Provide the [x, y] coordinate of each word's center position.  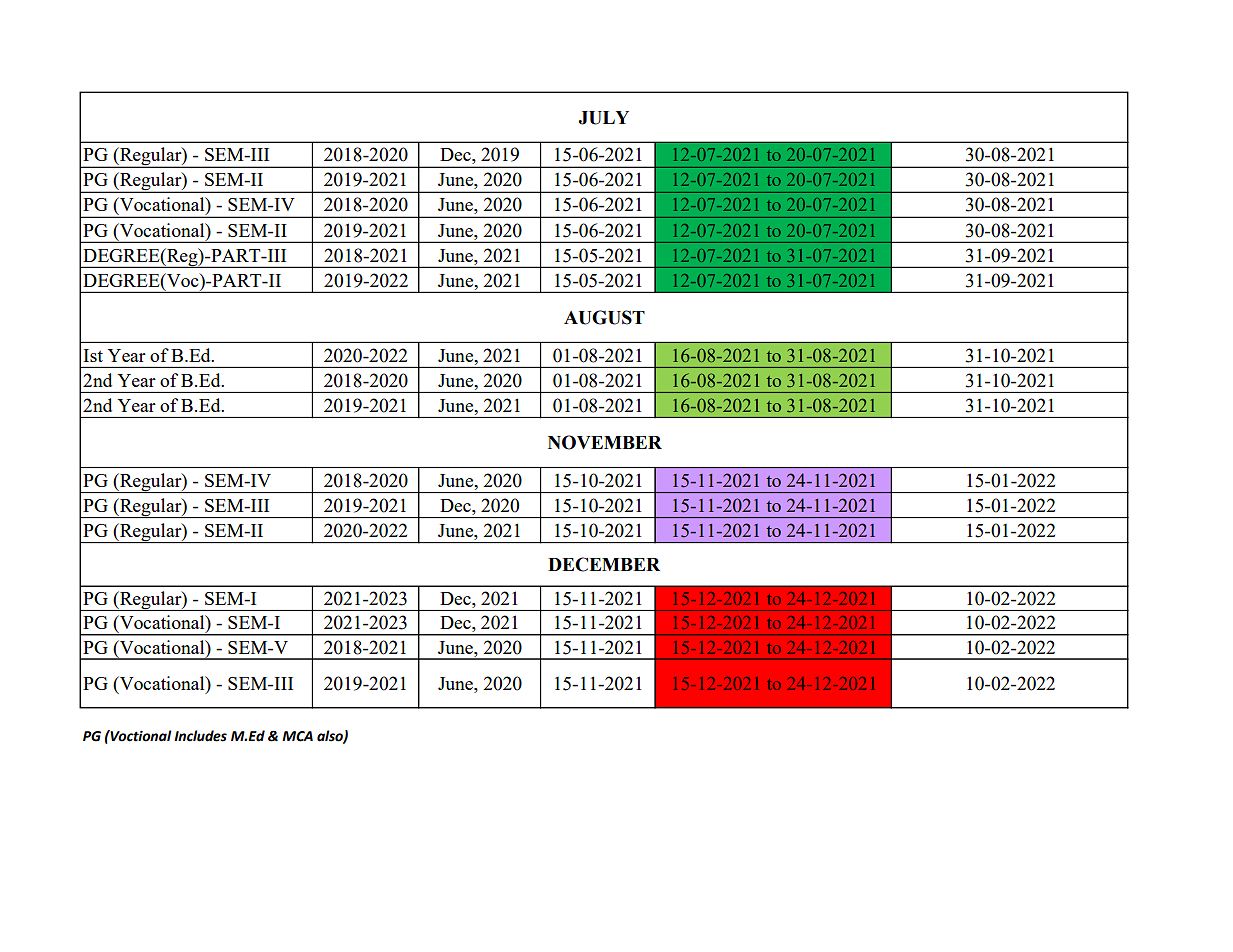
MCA [297, 736]
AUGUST [604, 317]
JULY [603, 118]
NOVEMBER [605, 442]
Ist [93, 355]
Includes [200, 736]
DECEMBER [604, 564]
